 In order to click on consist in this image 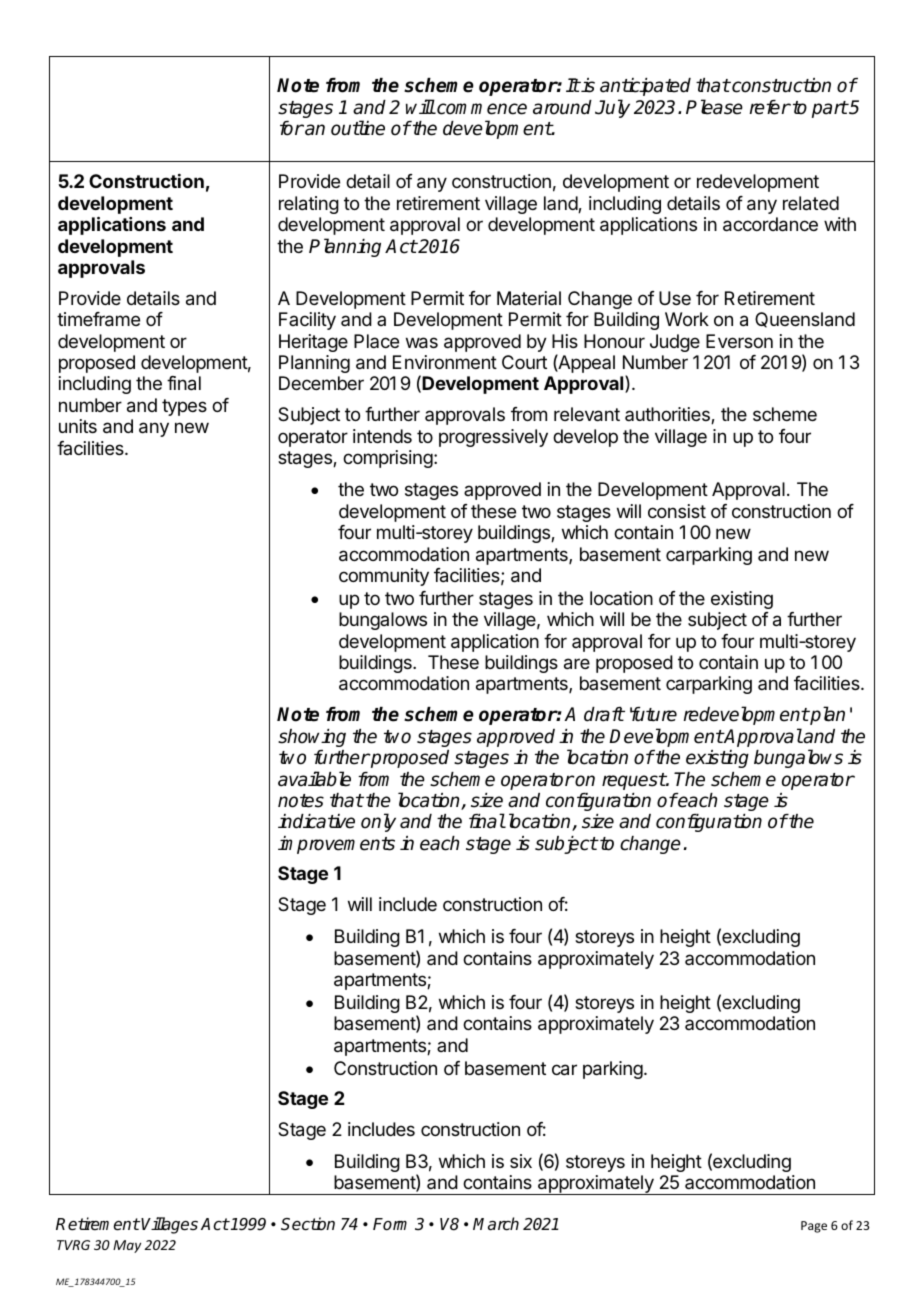, I will do `click(677, 511)`.
